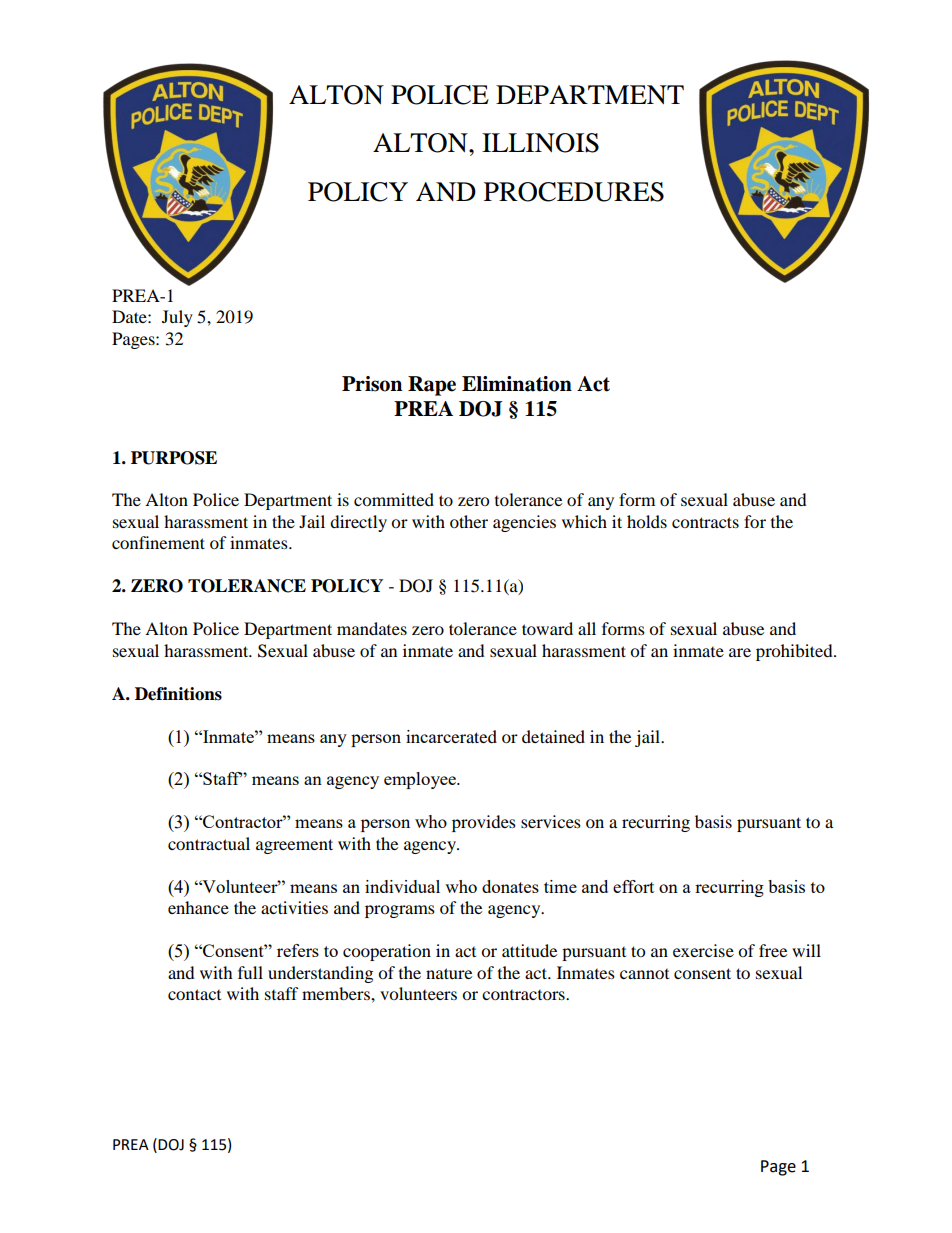 The image size is (952, 1233). Describe the element at coordinates (469, 521) in the image. I see `other` at that location.
